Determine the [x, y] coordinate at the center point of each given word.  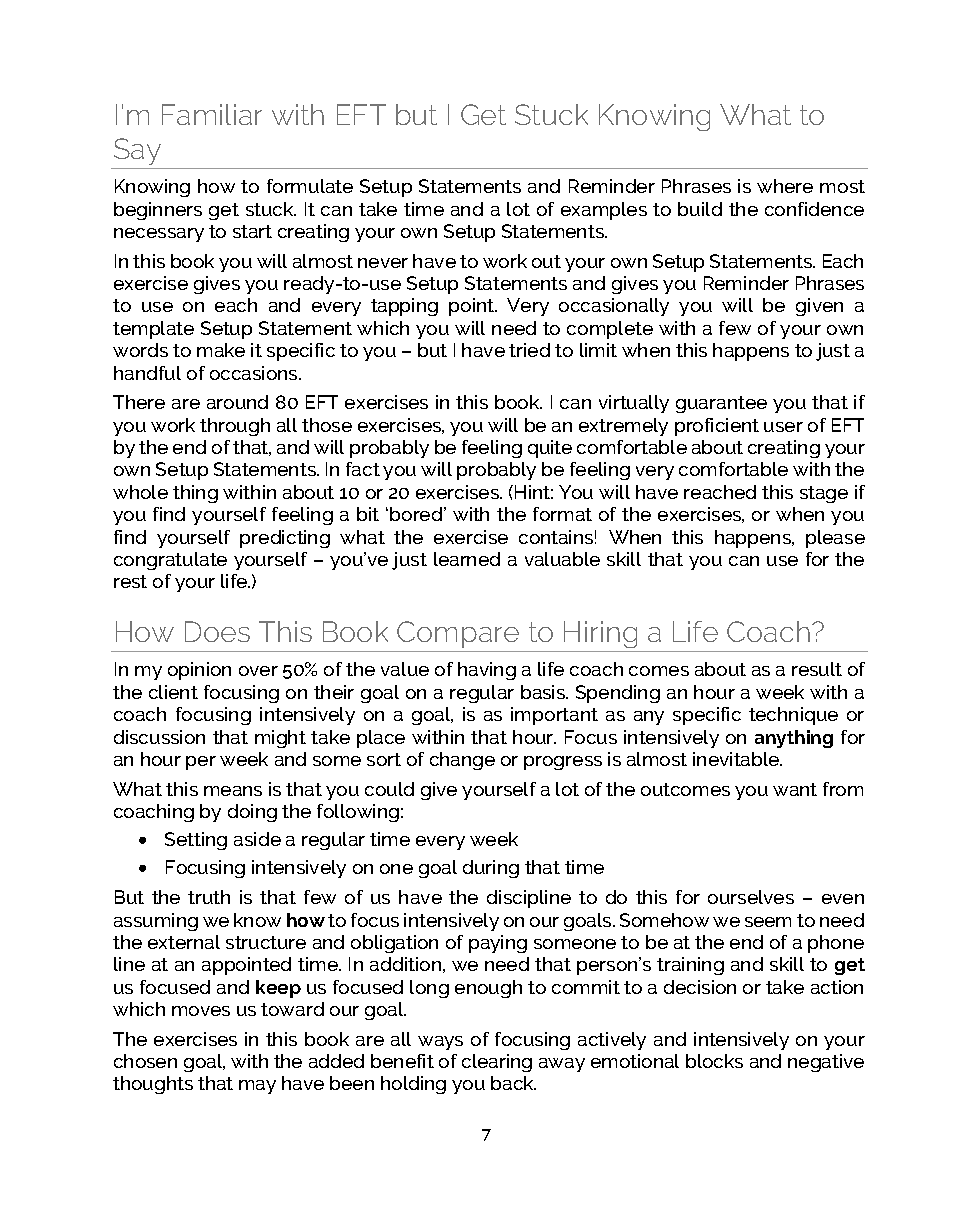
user [783, 427]
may [257, 1087]
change [462, 761]
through [235, 427]
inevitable [737, 759]
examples [604, 211]
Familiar [212, 114]
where [785, 186]
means [233, 791]
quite [550, 449]
